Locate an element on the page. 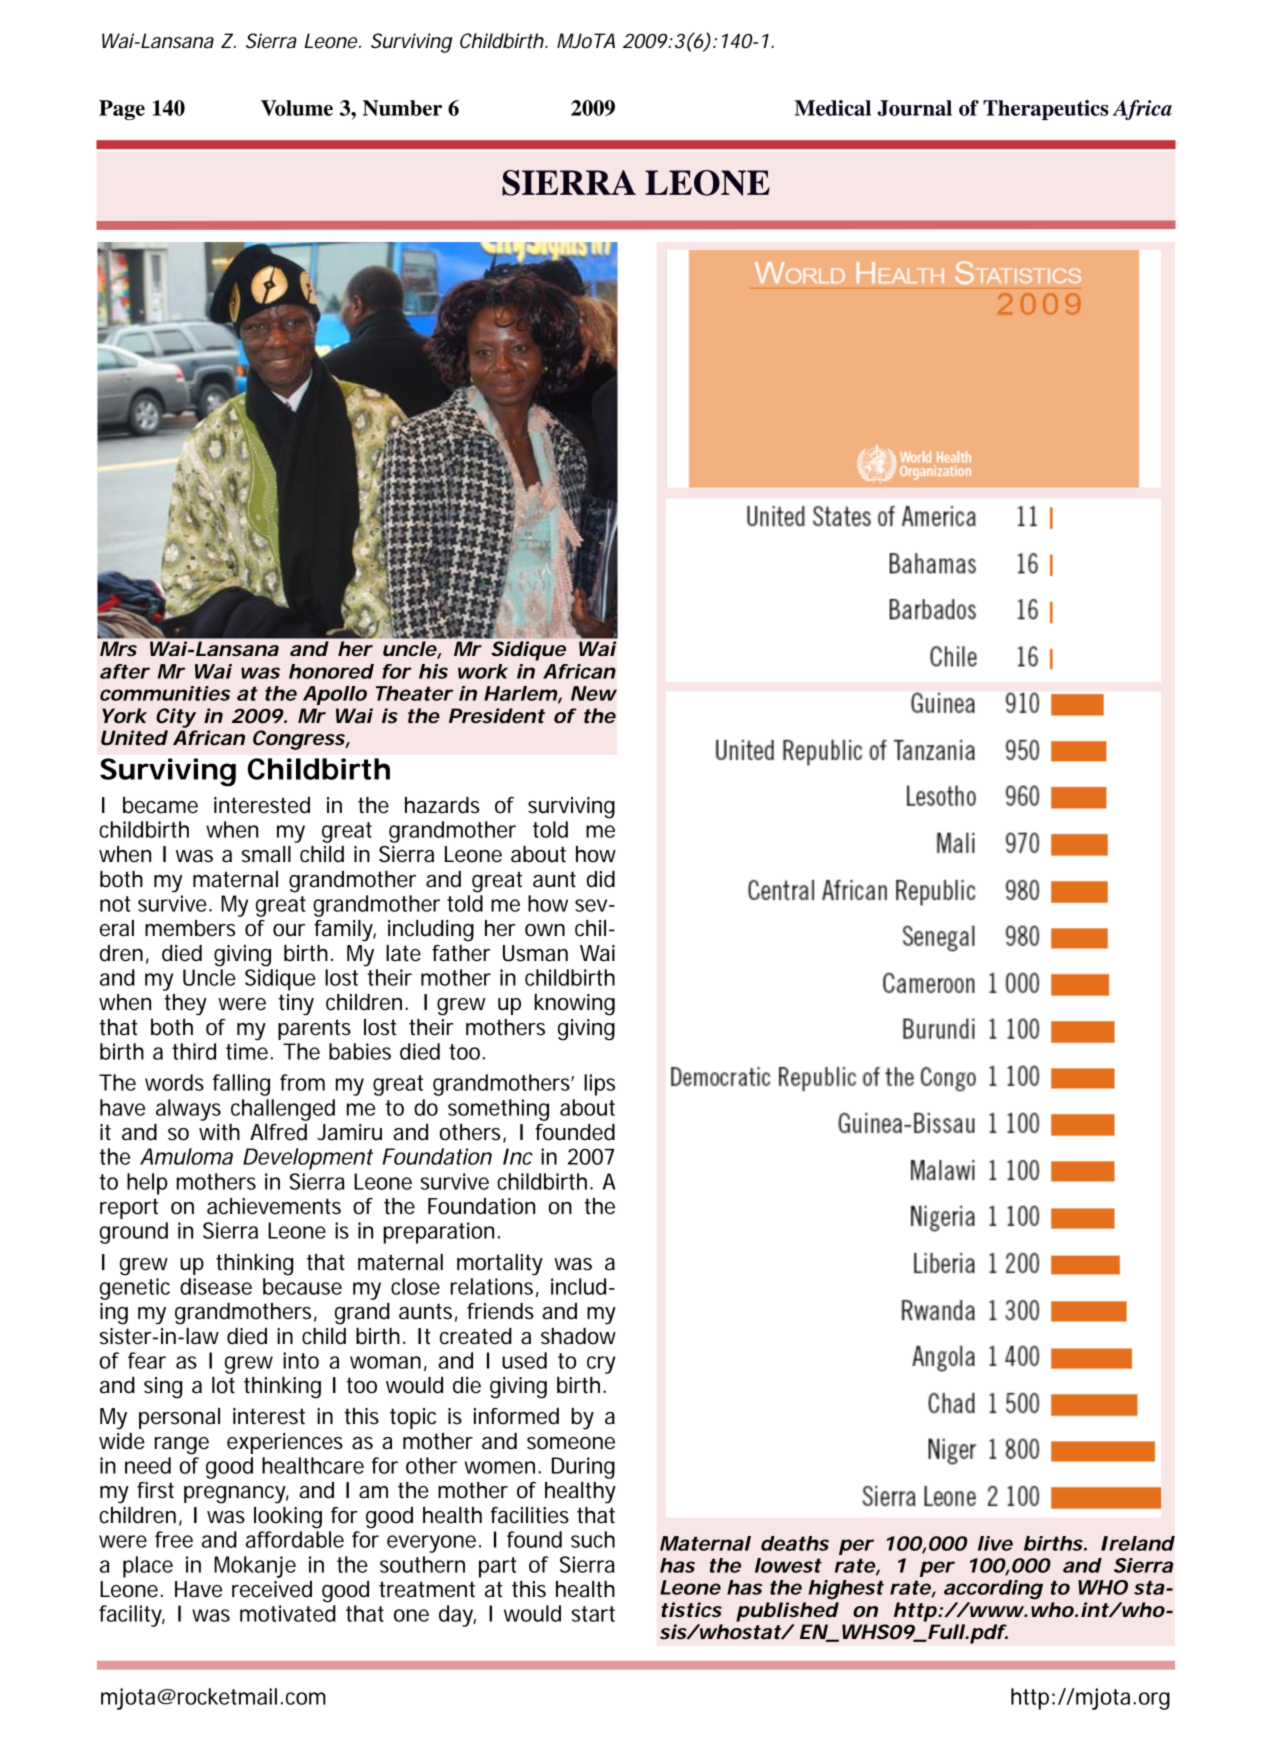  they is located at coordinates (185, 1005).
